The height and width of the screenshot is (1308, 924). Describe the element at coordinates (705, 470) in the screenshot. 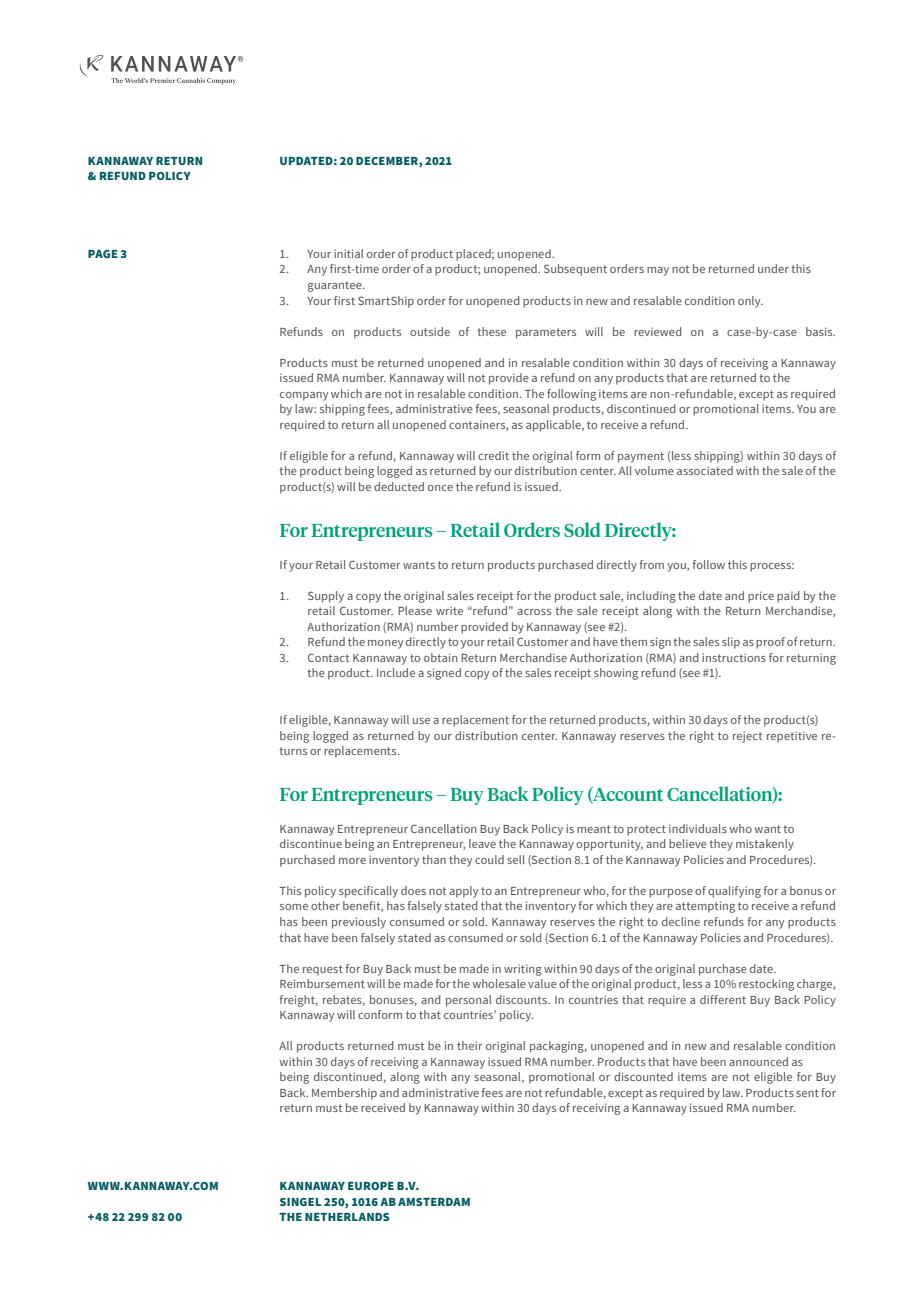

I see `associated` at that location.
